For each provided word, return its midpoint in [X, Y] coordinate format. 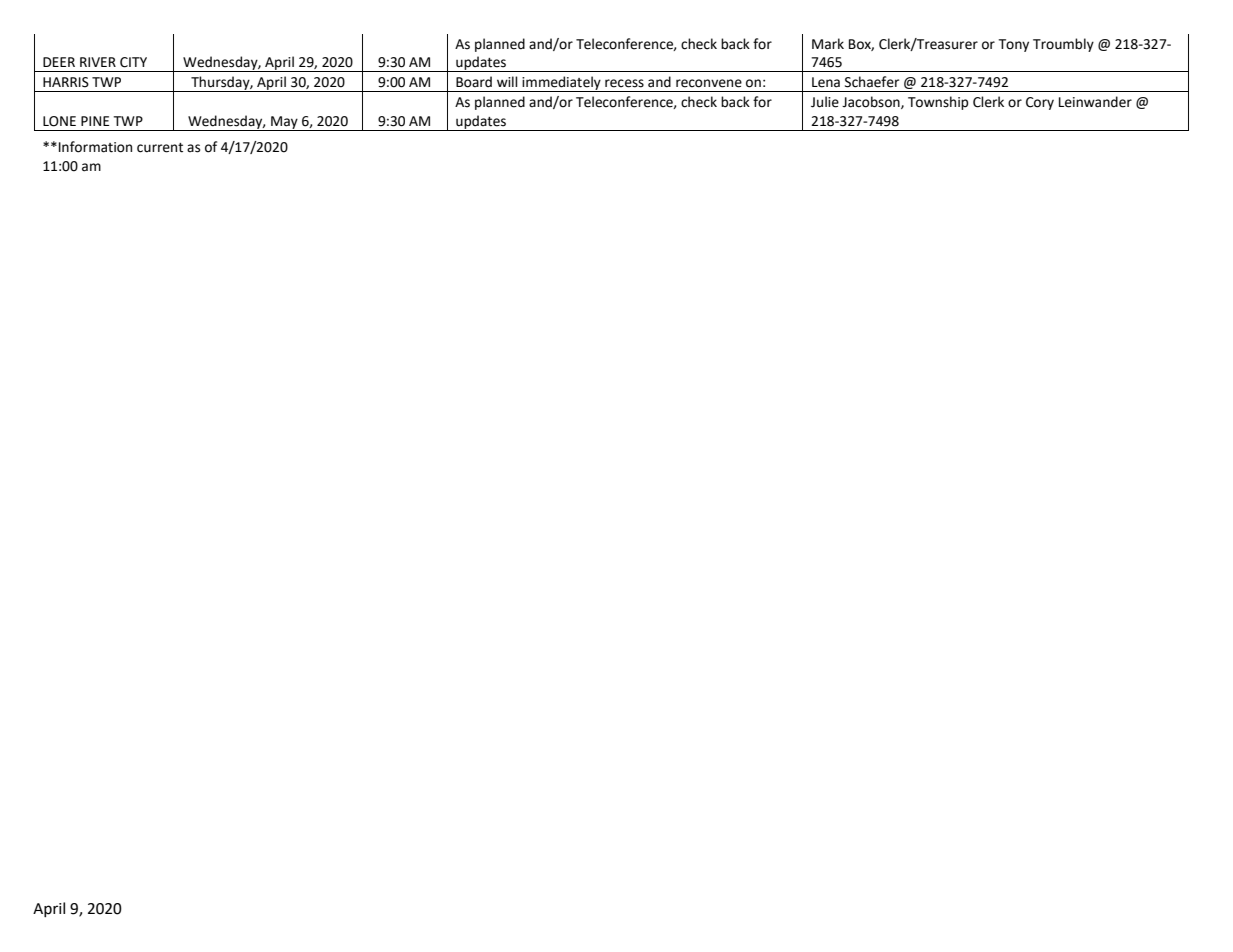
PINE [95, 121]
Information [95, 147]
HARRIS [66, 82]
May [284, 123]
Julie [825, 102]
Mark [828, 44]
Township [938, 103]
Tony [1014, 45]
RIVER [98, 62]
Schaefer [872, 82]
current [160, 148]
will [507, 81]
